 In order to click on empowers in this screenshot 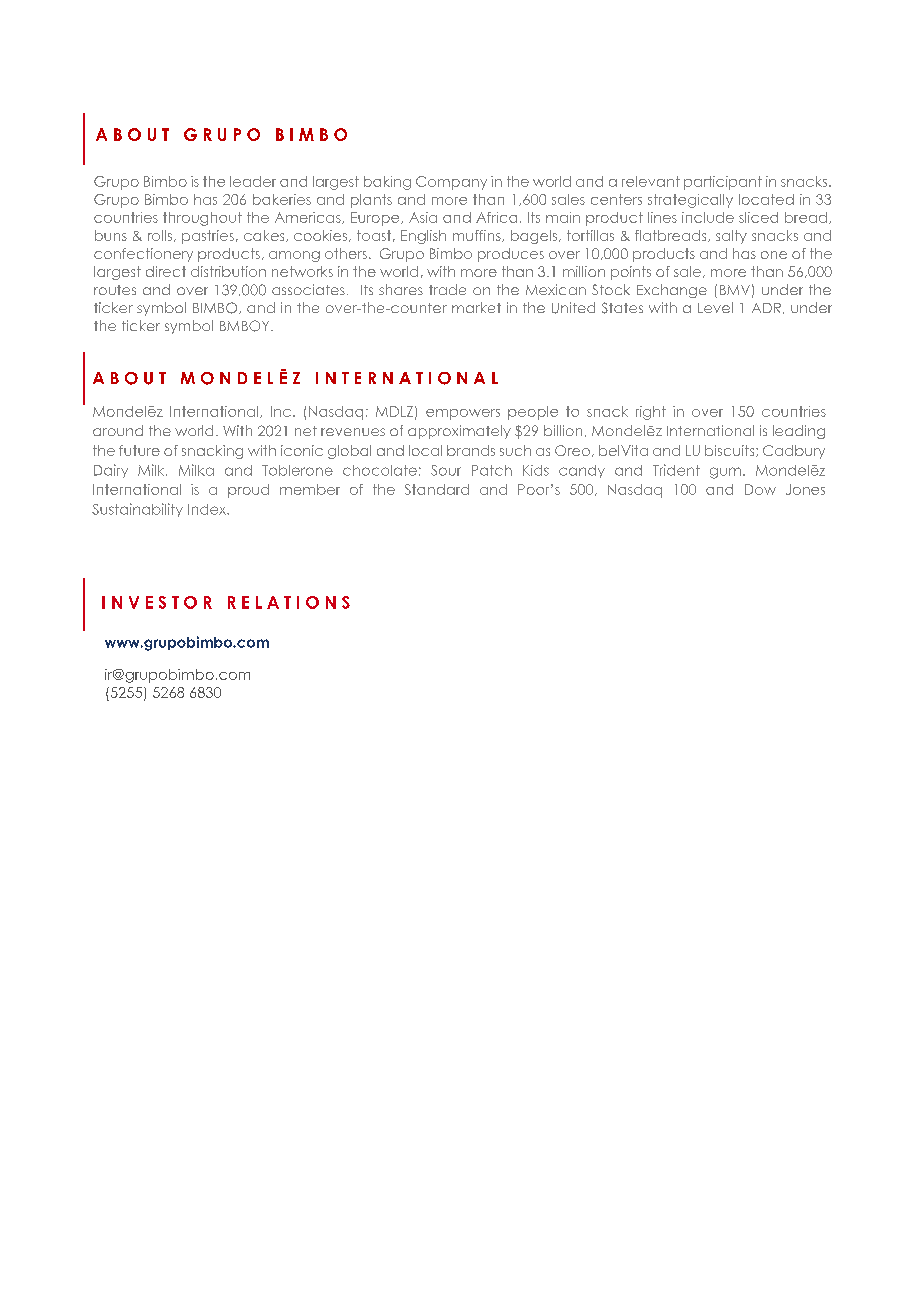, I will do `click(463, 414)`.
